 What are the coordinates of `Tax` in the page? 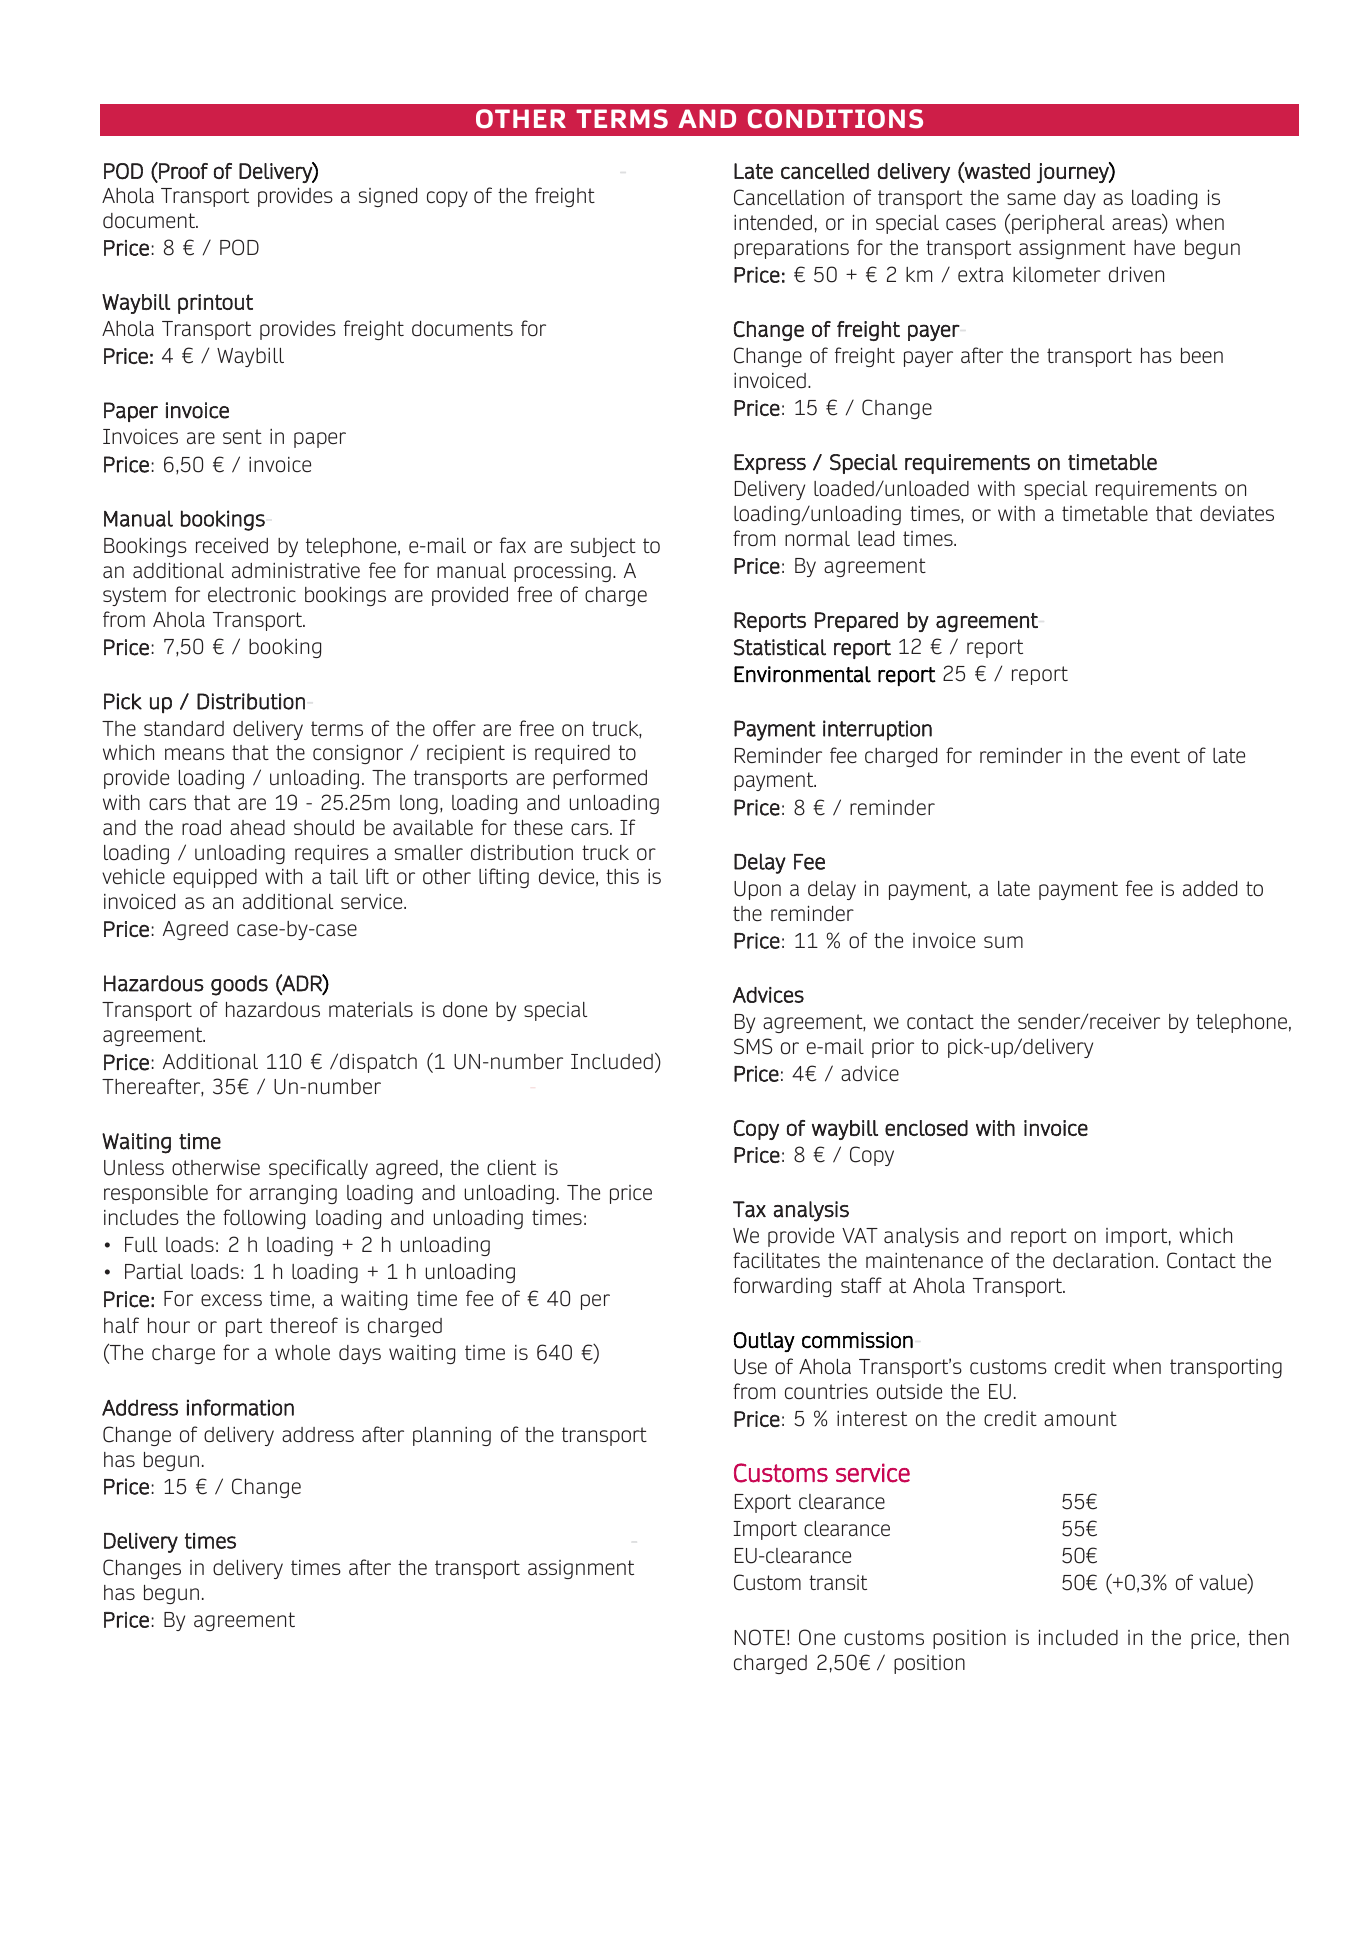 It's located at (749, 1209).
